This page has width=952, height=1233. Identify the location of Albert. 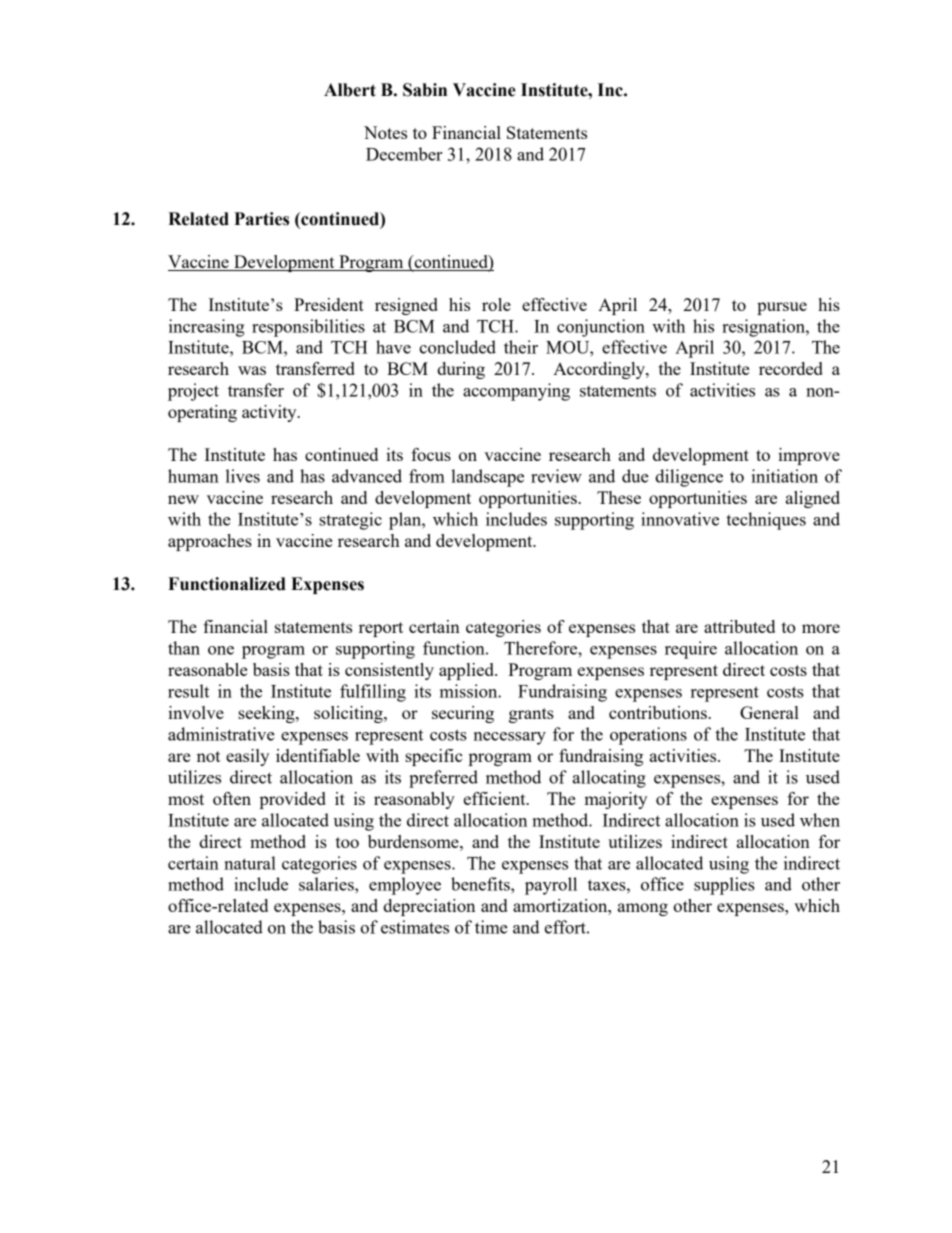
(350, 90).
